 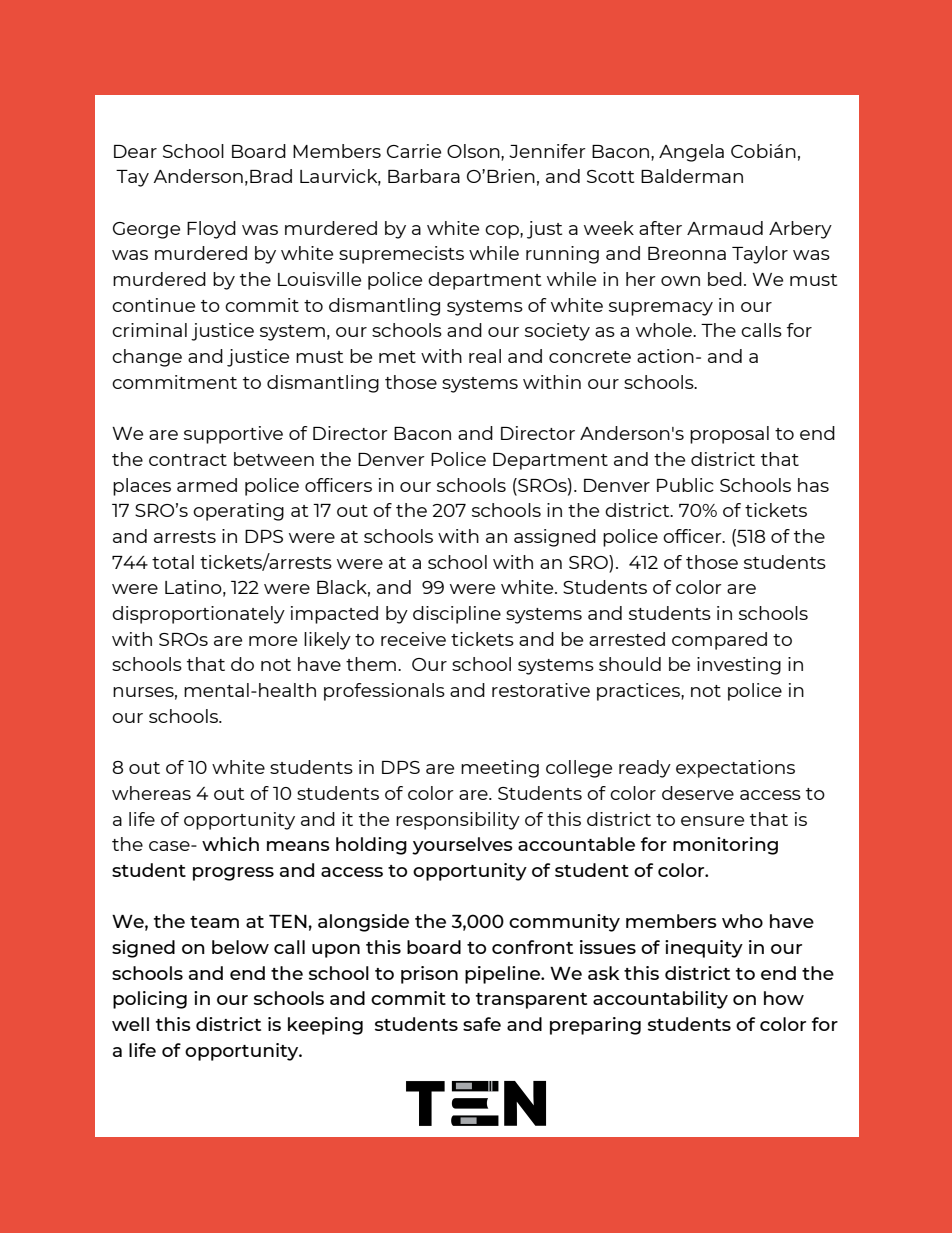 I want to click on Floyd, so click(x=211, y=230).
